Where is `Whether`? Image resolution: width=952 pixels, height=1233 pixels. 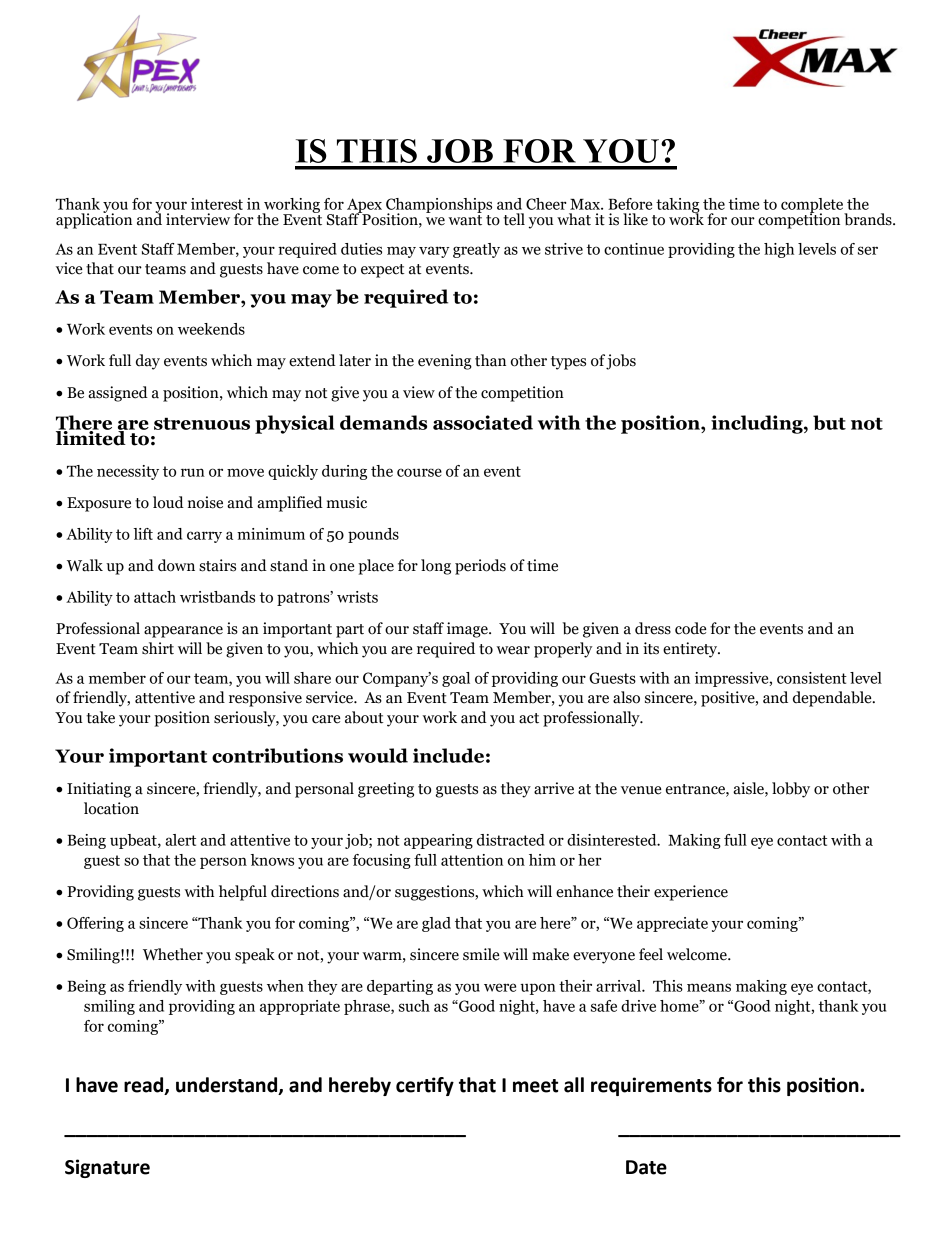 Whether is located at coordinates (173, 954).
